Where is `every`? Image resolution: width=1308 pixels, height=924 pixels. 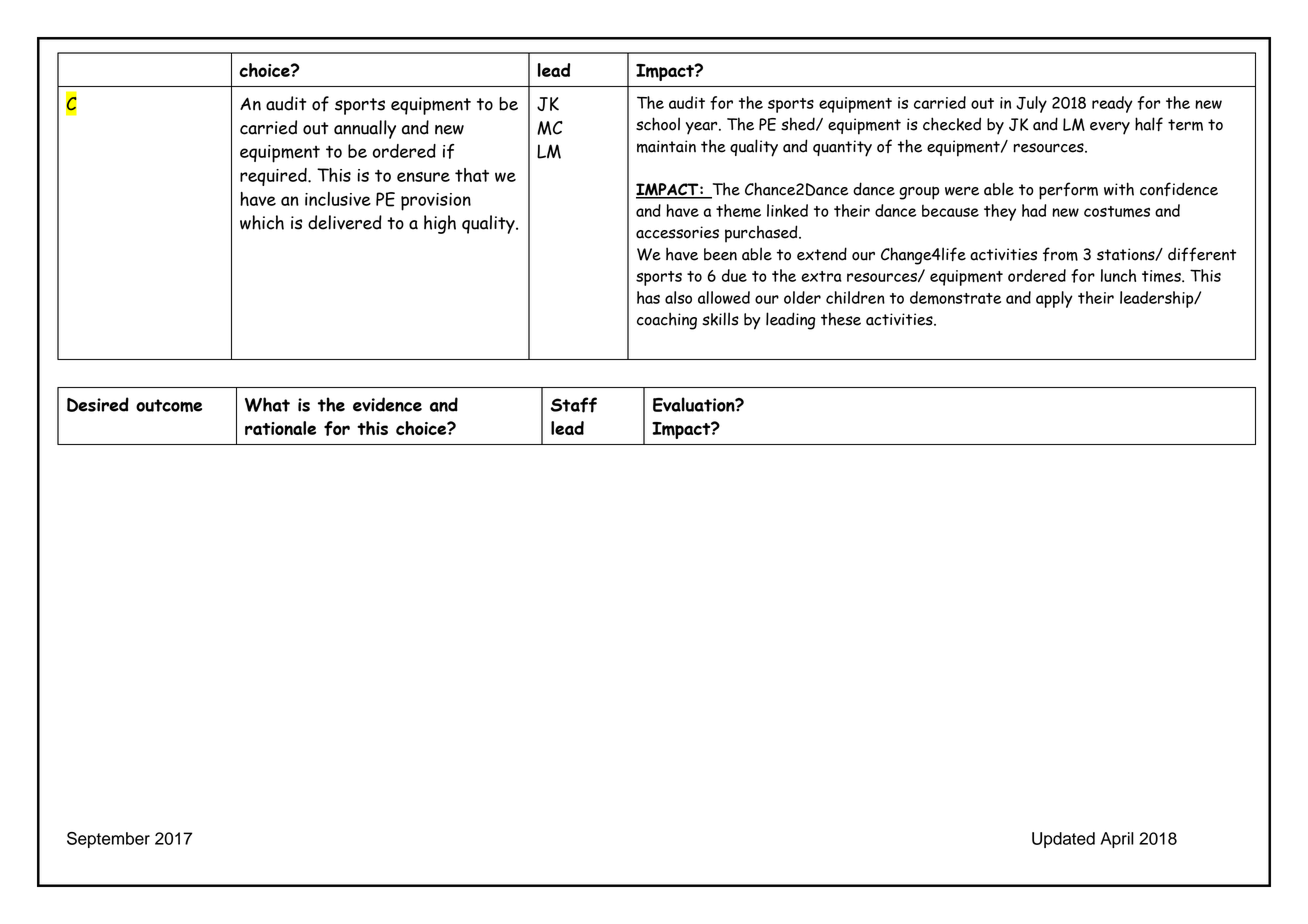 every is located at coordinates (1110, 128).
